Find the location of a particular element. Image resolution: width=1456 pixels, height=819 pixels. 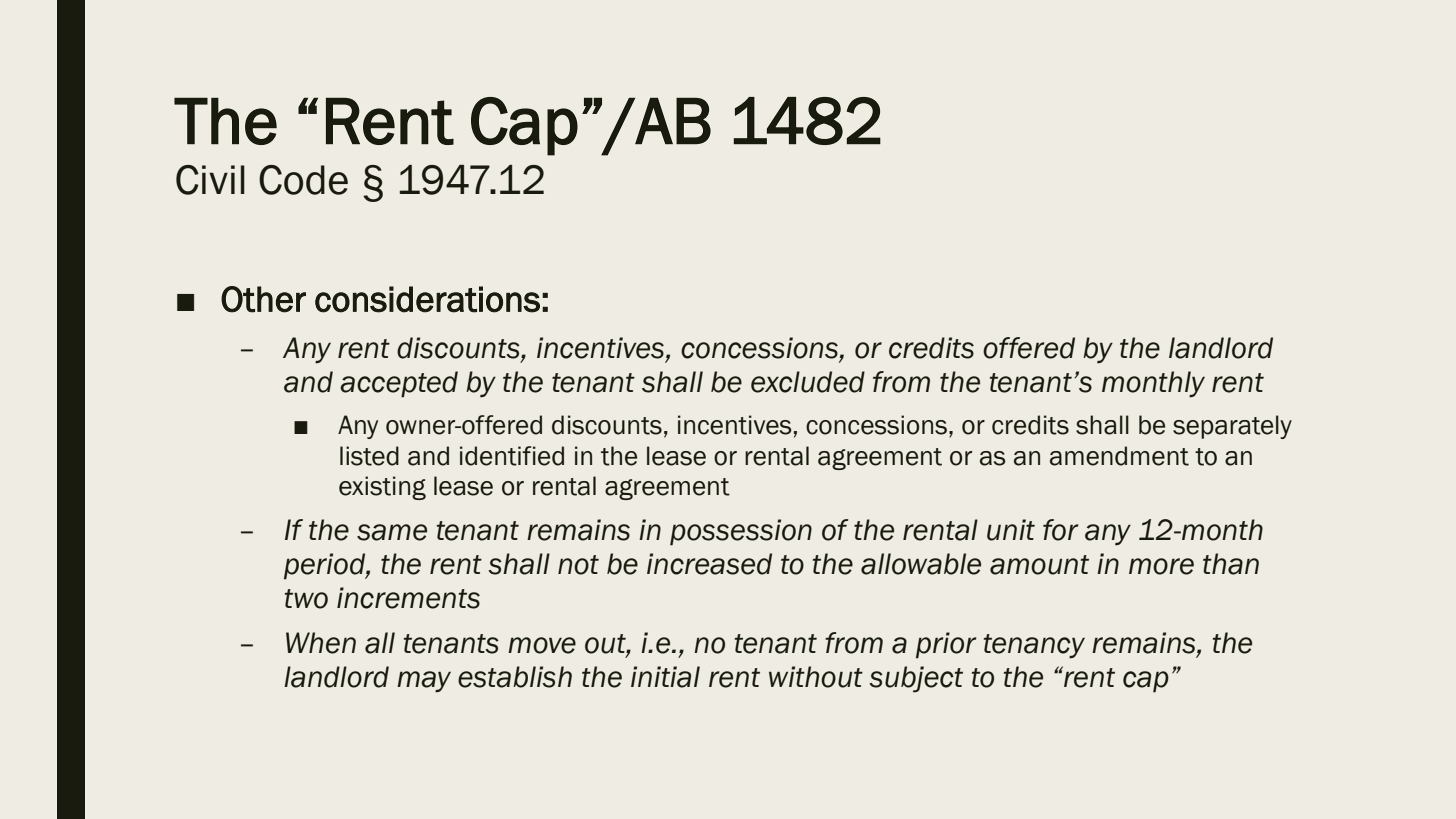

When is located at coordinates (321, 643).
